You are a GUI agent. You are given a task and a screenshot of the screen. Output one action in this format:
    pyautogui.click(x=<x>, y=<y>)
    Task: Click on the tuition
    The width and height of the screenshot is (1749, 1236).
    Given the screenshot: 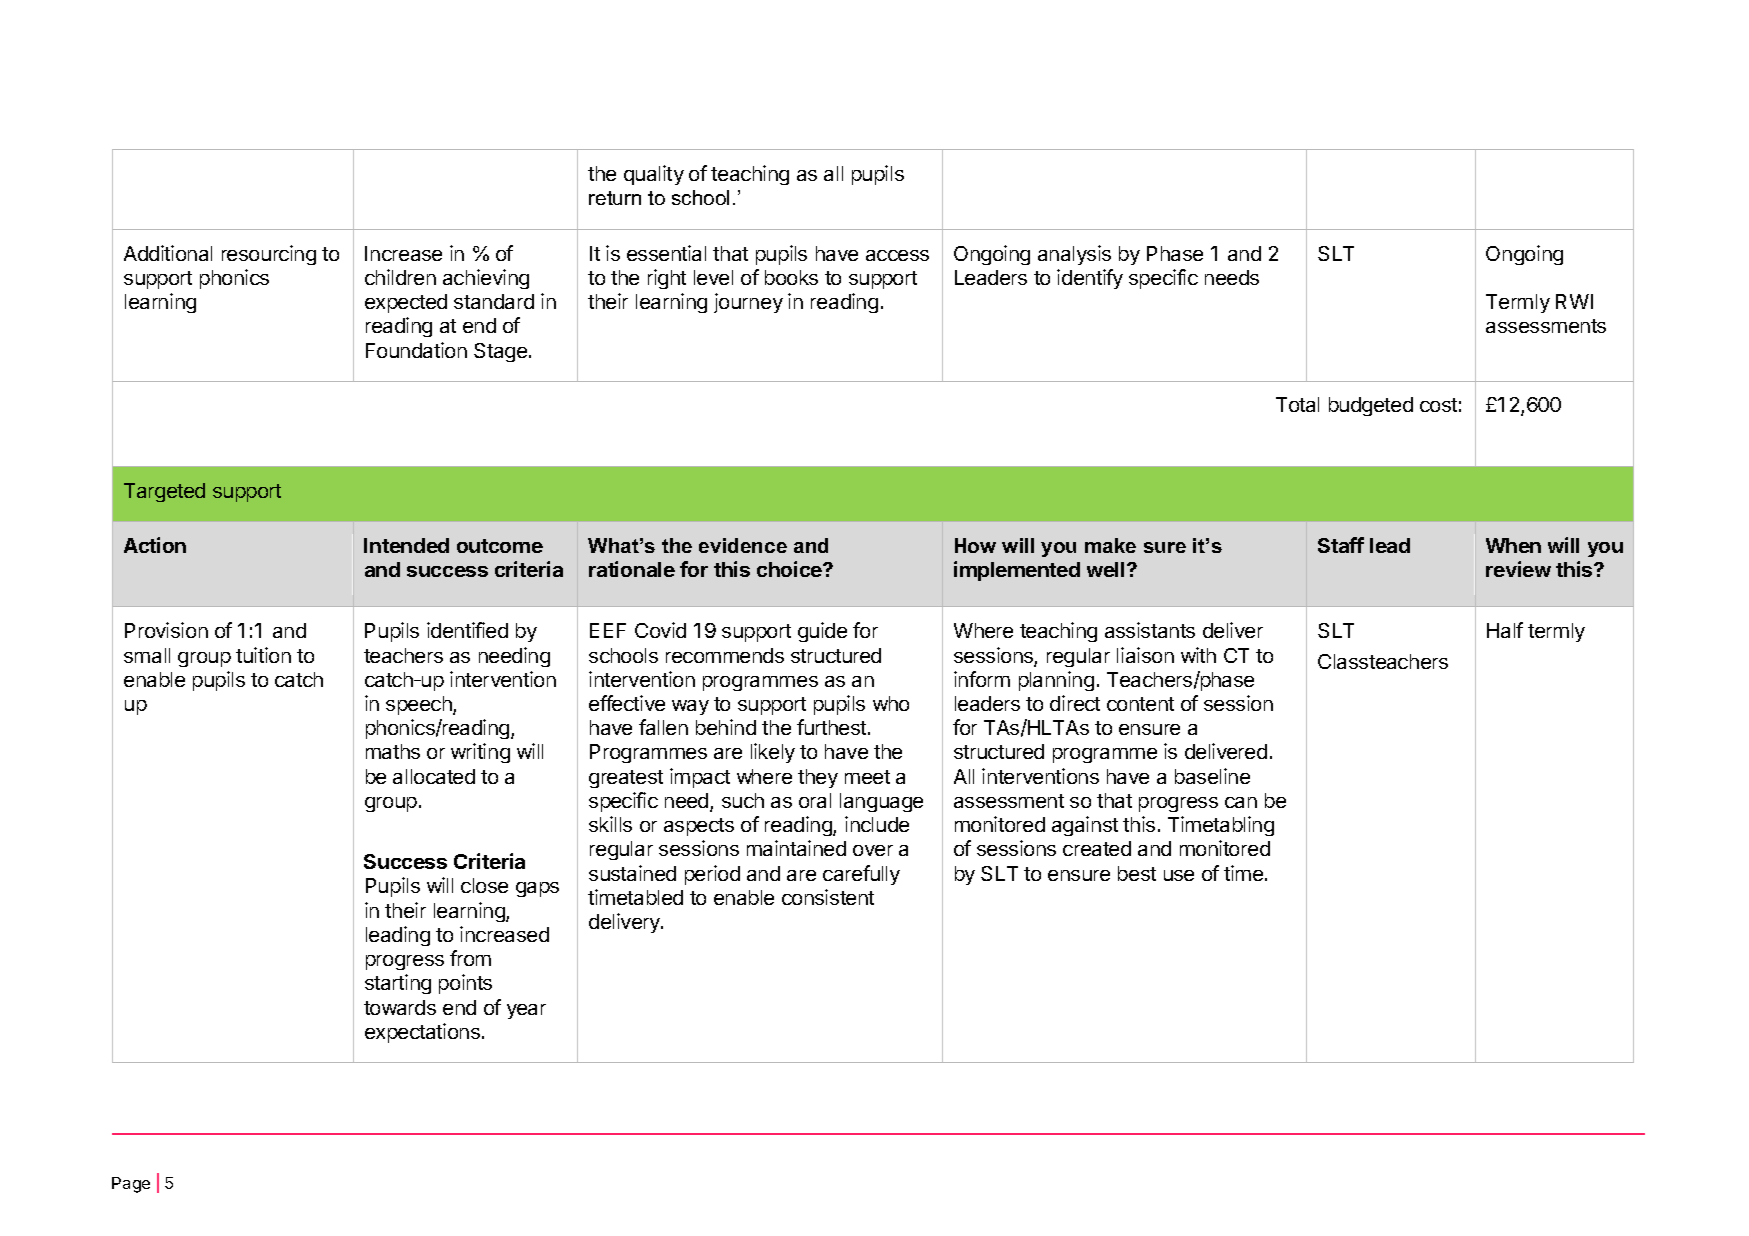 What is the action you would take?
    pyautogui.click(x=263, y=655)
